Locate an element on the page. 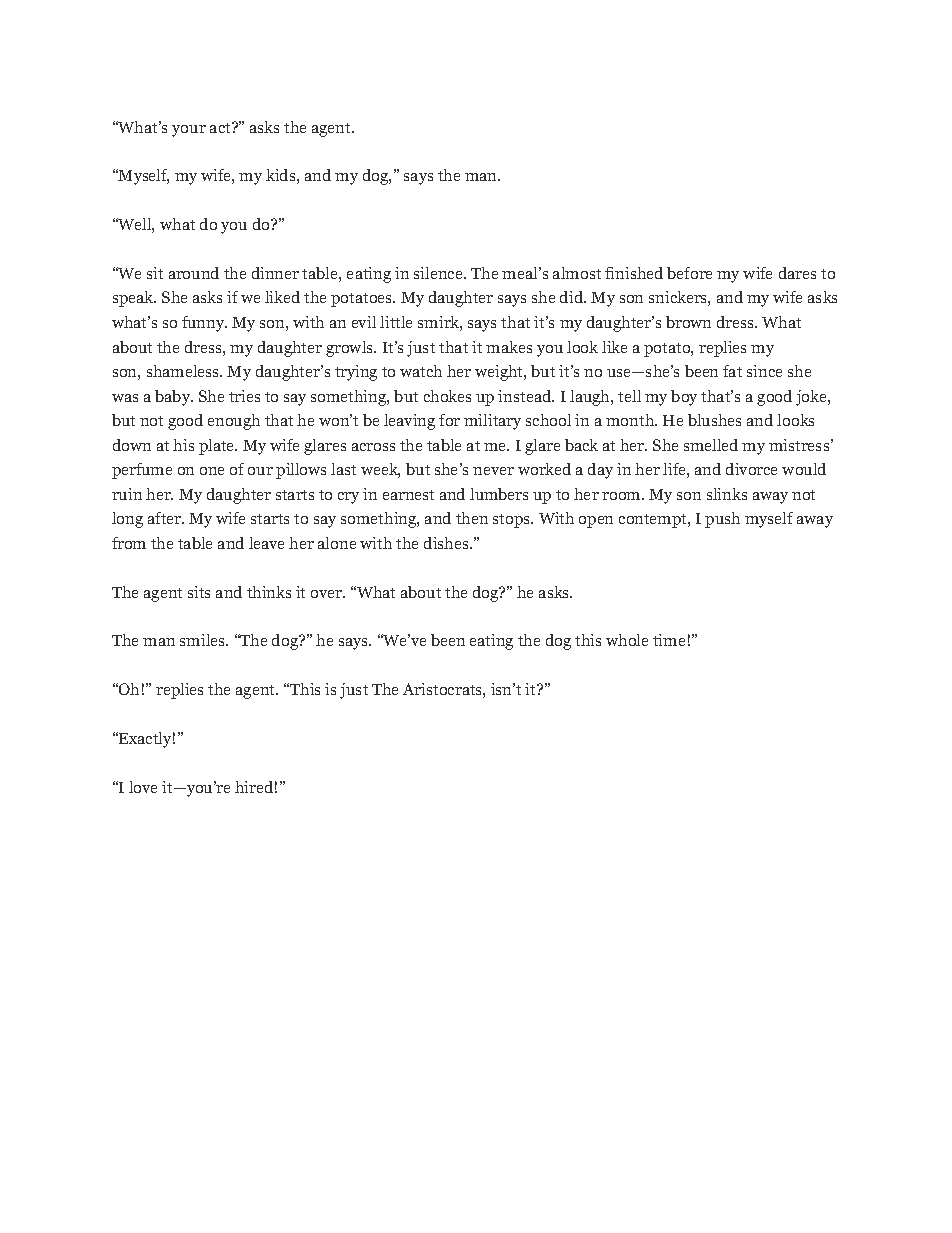 The image size is (952, 1233). your is located at coordinates (189, 131).
